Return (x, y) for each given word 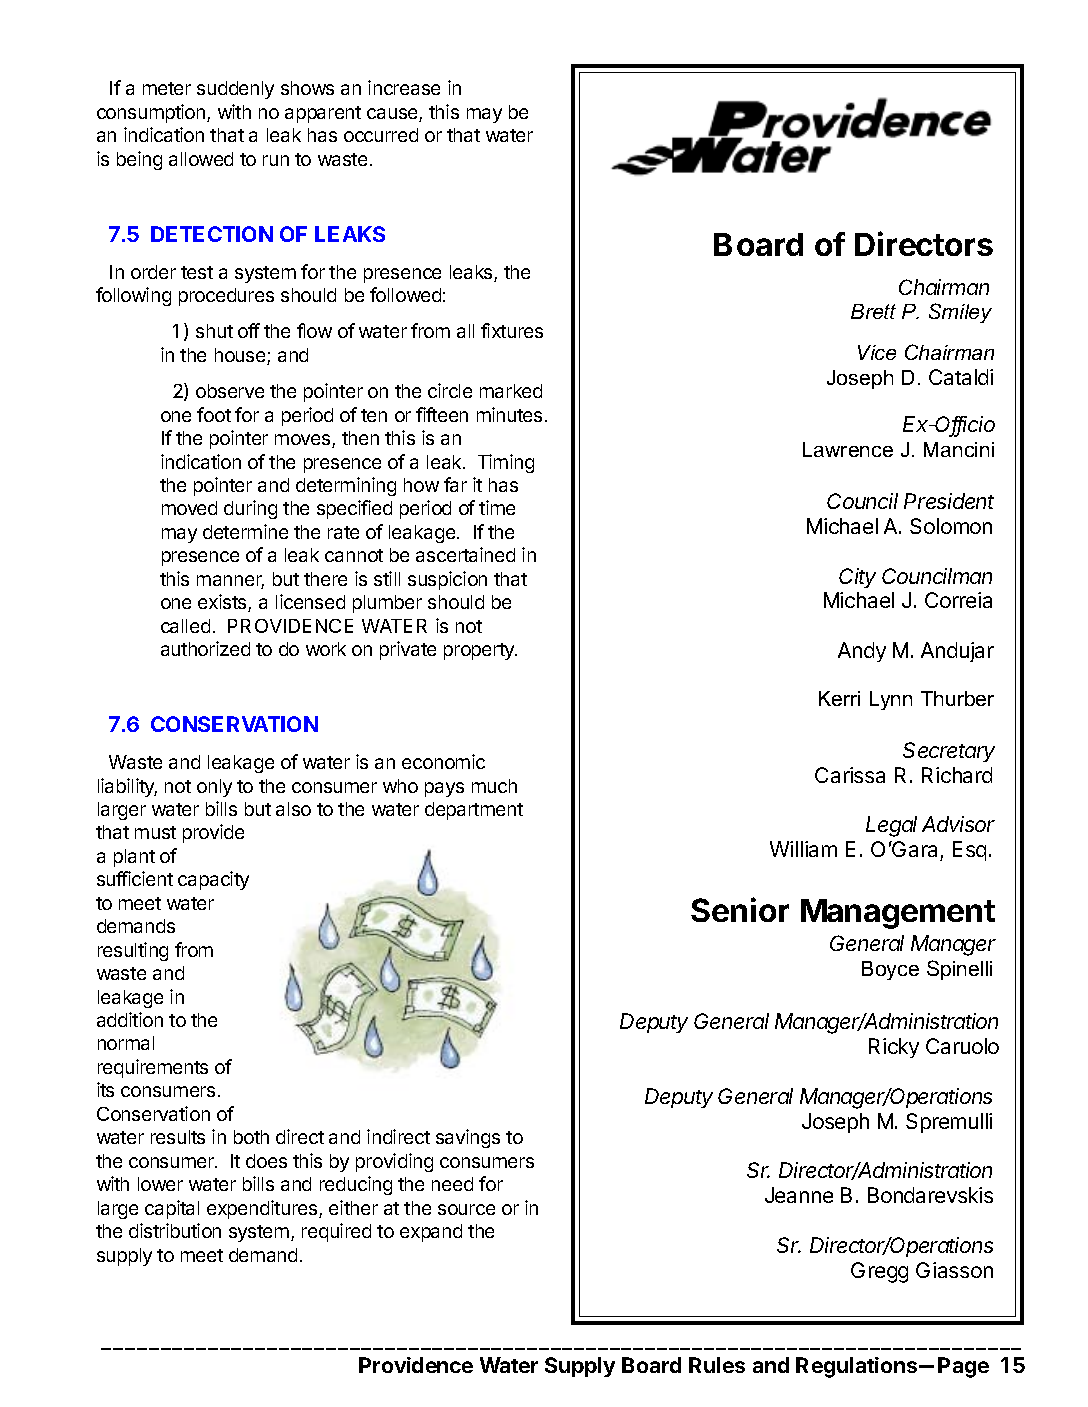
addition (130, 1019)
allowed (201, 159)
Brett (873, 311)
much (494, 786)
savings (468, 1138)
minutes (509, 414)
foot (214, 414)
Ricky (894, 1048)
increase (404, 87)
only (214, 788)
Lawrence (848, 449)
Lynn (891, 700)
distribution (175, 1230)
